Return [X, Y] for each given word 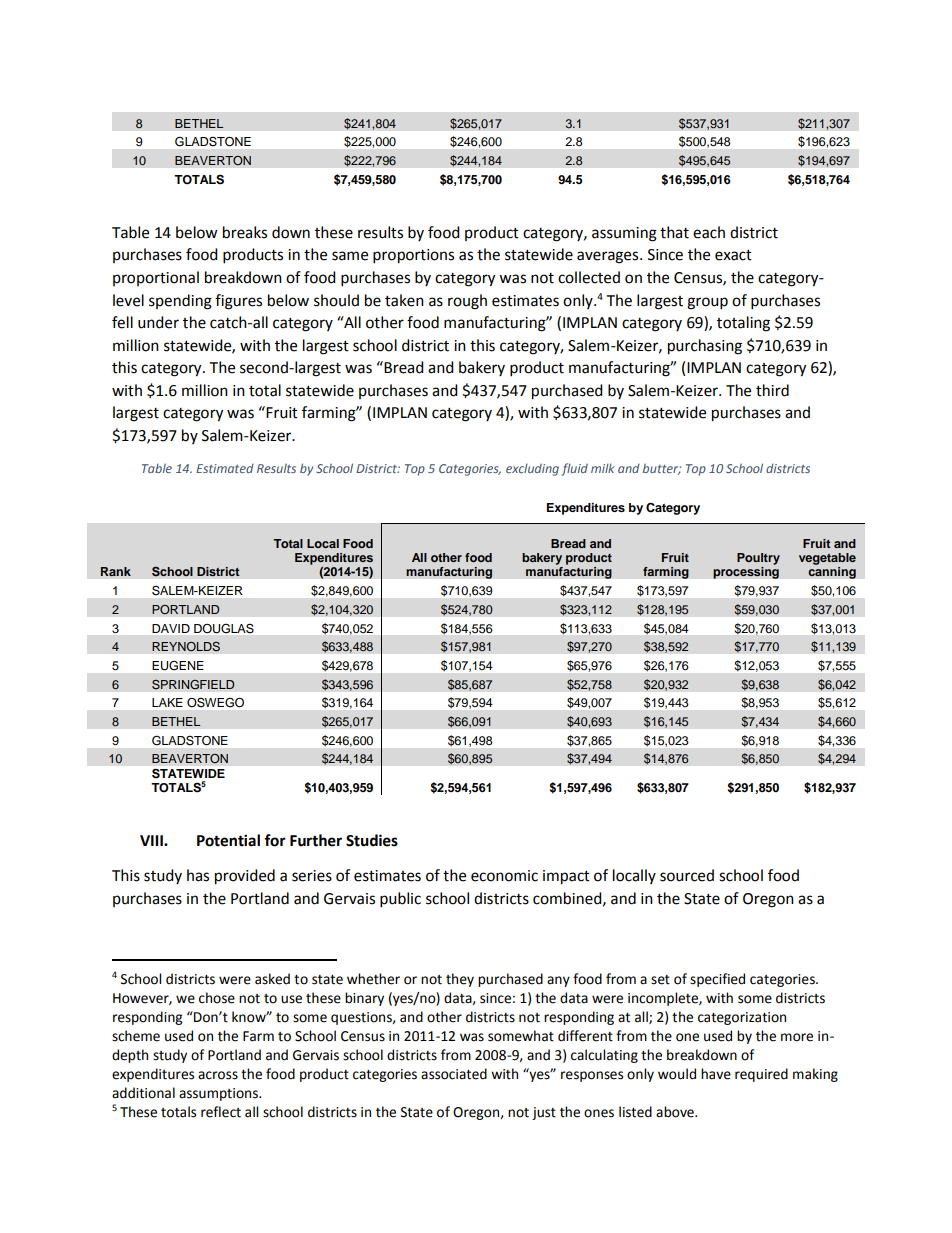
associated [454, 1074]
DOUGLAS [224, 628]
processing [746, 573]
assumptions [219, 1094]
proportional [156, 278]
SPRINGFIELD [193, 684]
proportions [413, 256]
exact [733, 255]
